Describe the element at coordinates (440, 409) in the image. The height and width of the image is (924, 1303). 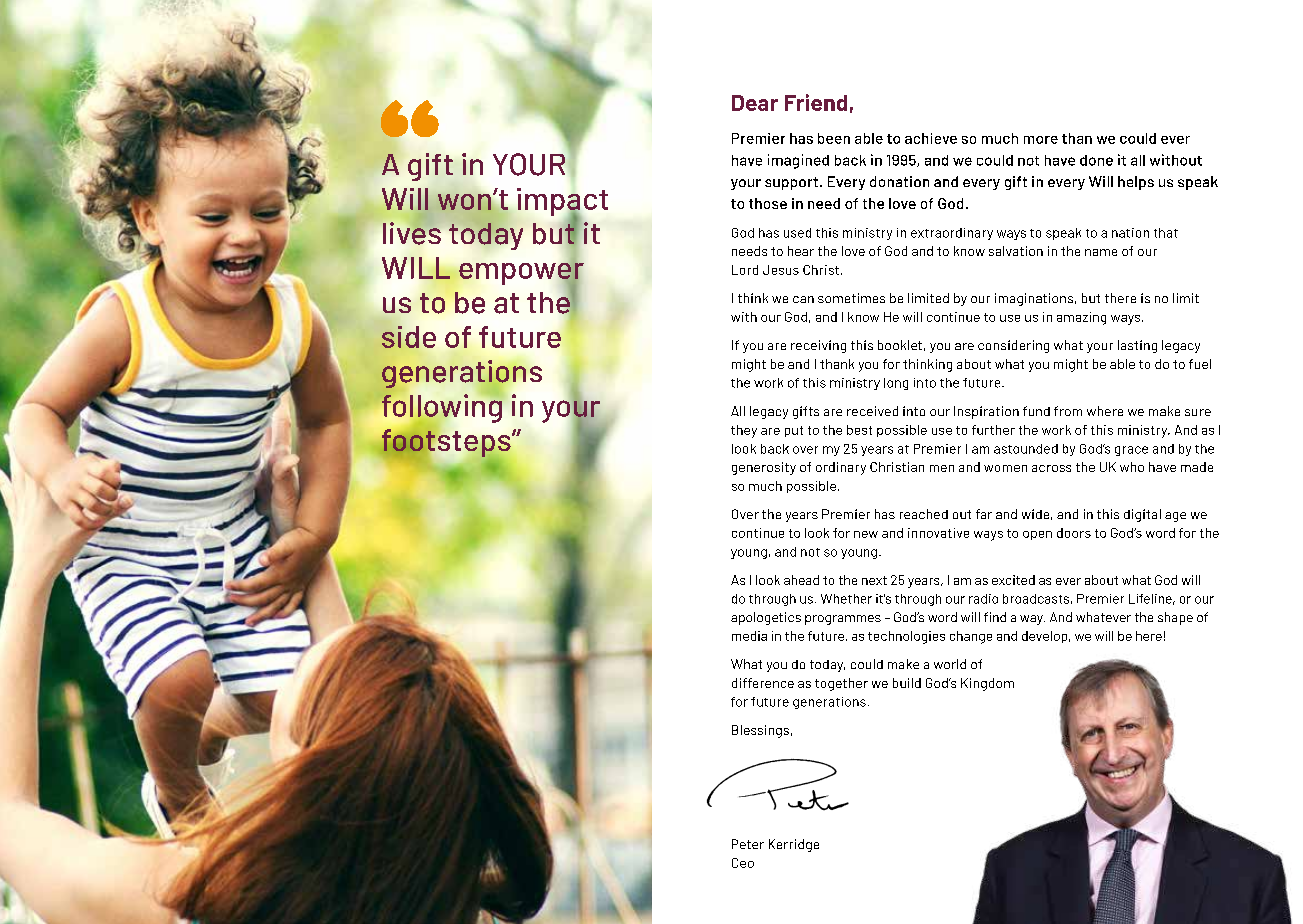
I see `following` at that location.
